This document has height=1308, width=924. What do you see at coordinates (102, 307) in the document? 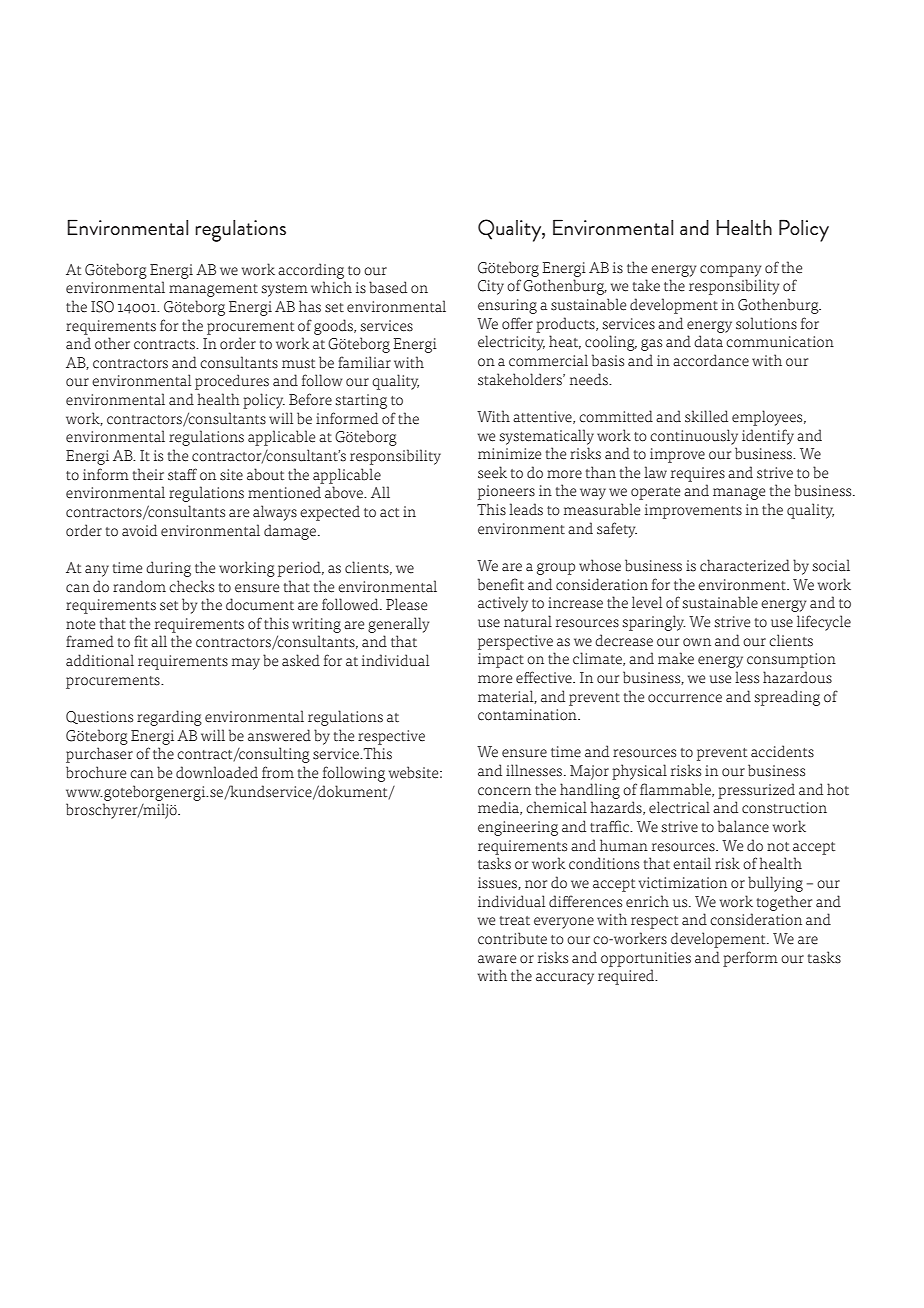
I see `ISO` at bounding box center [102, 307].
